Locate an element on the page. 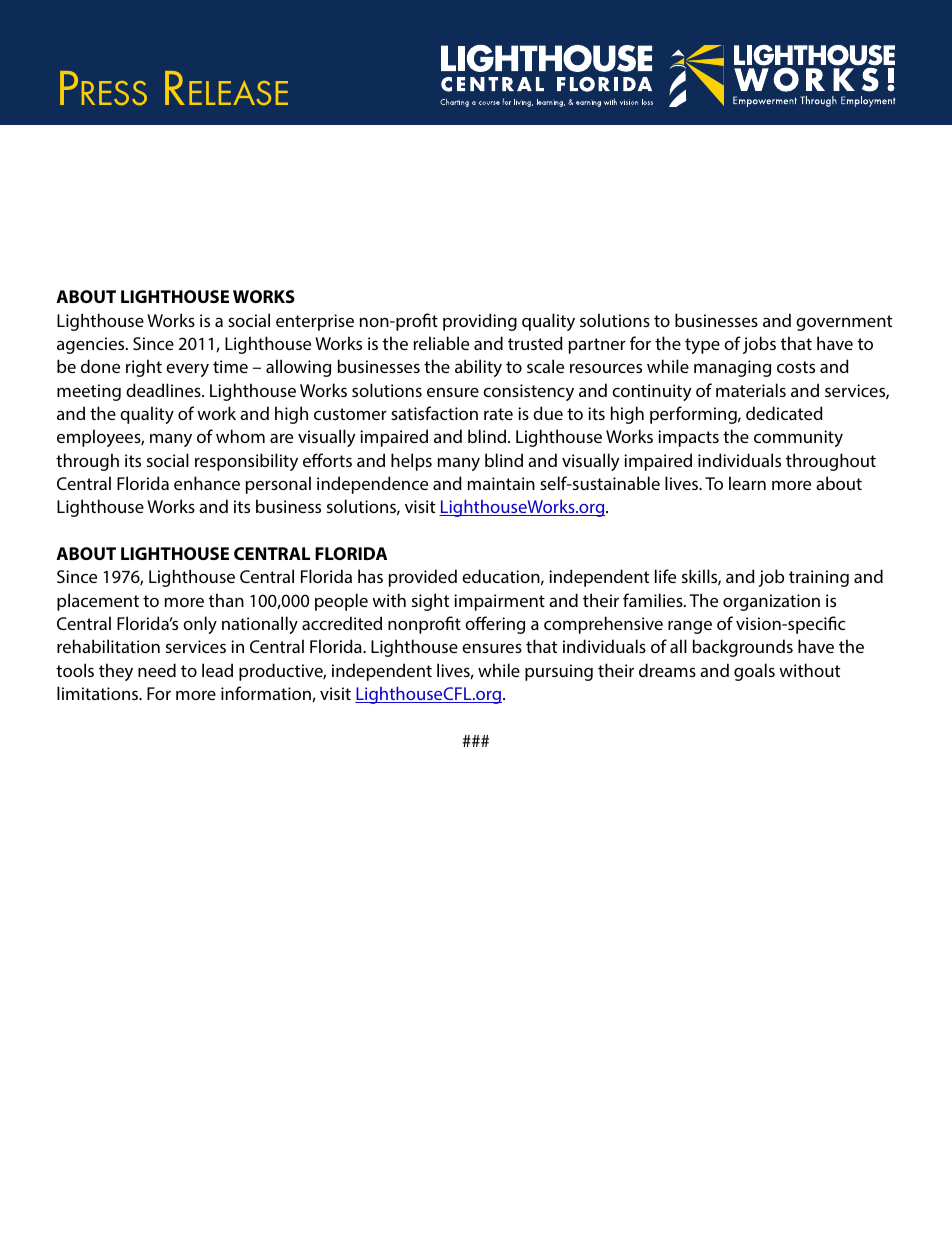  reliable is located at coordinates (441, 343).
